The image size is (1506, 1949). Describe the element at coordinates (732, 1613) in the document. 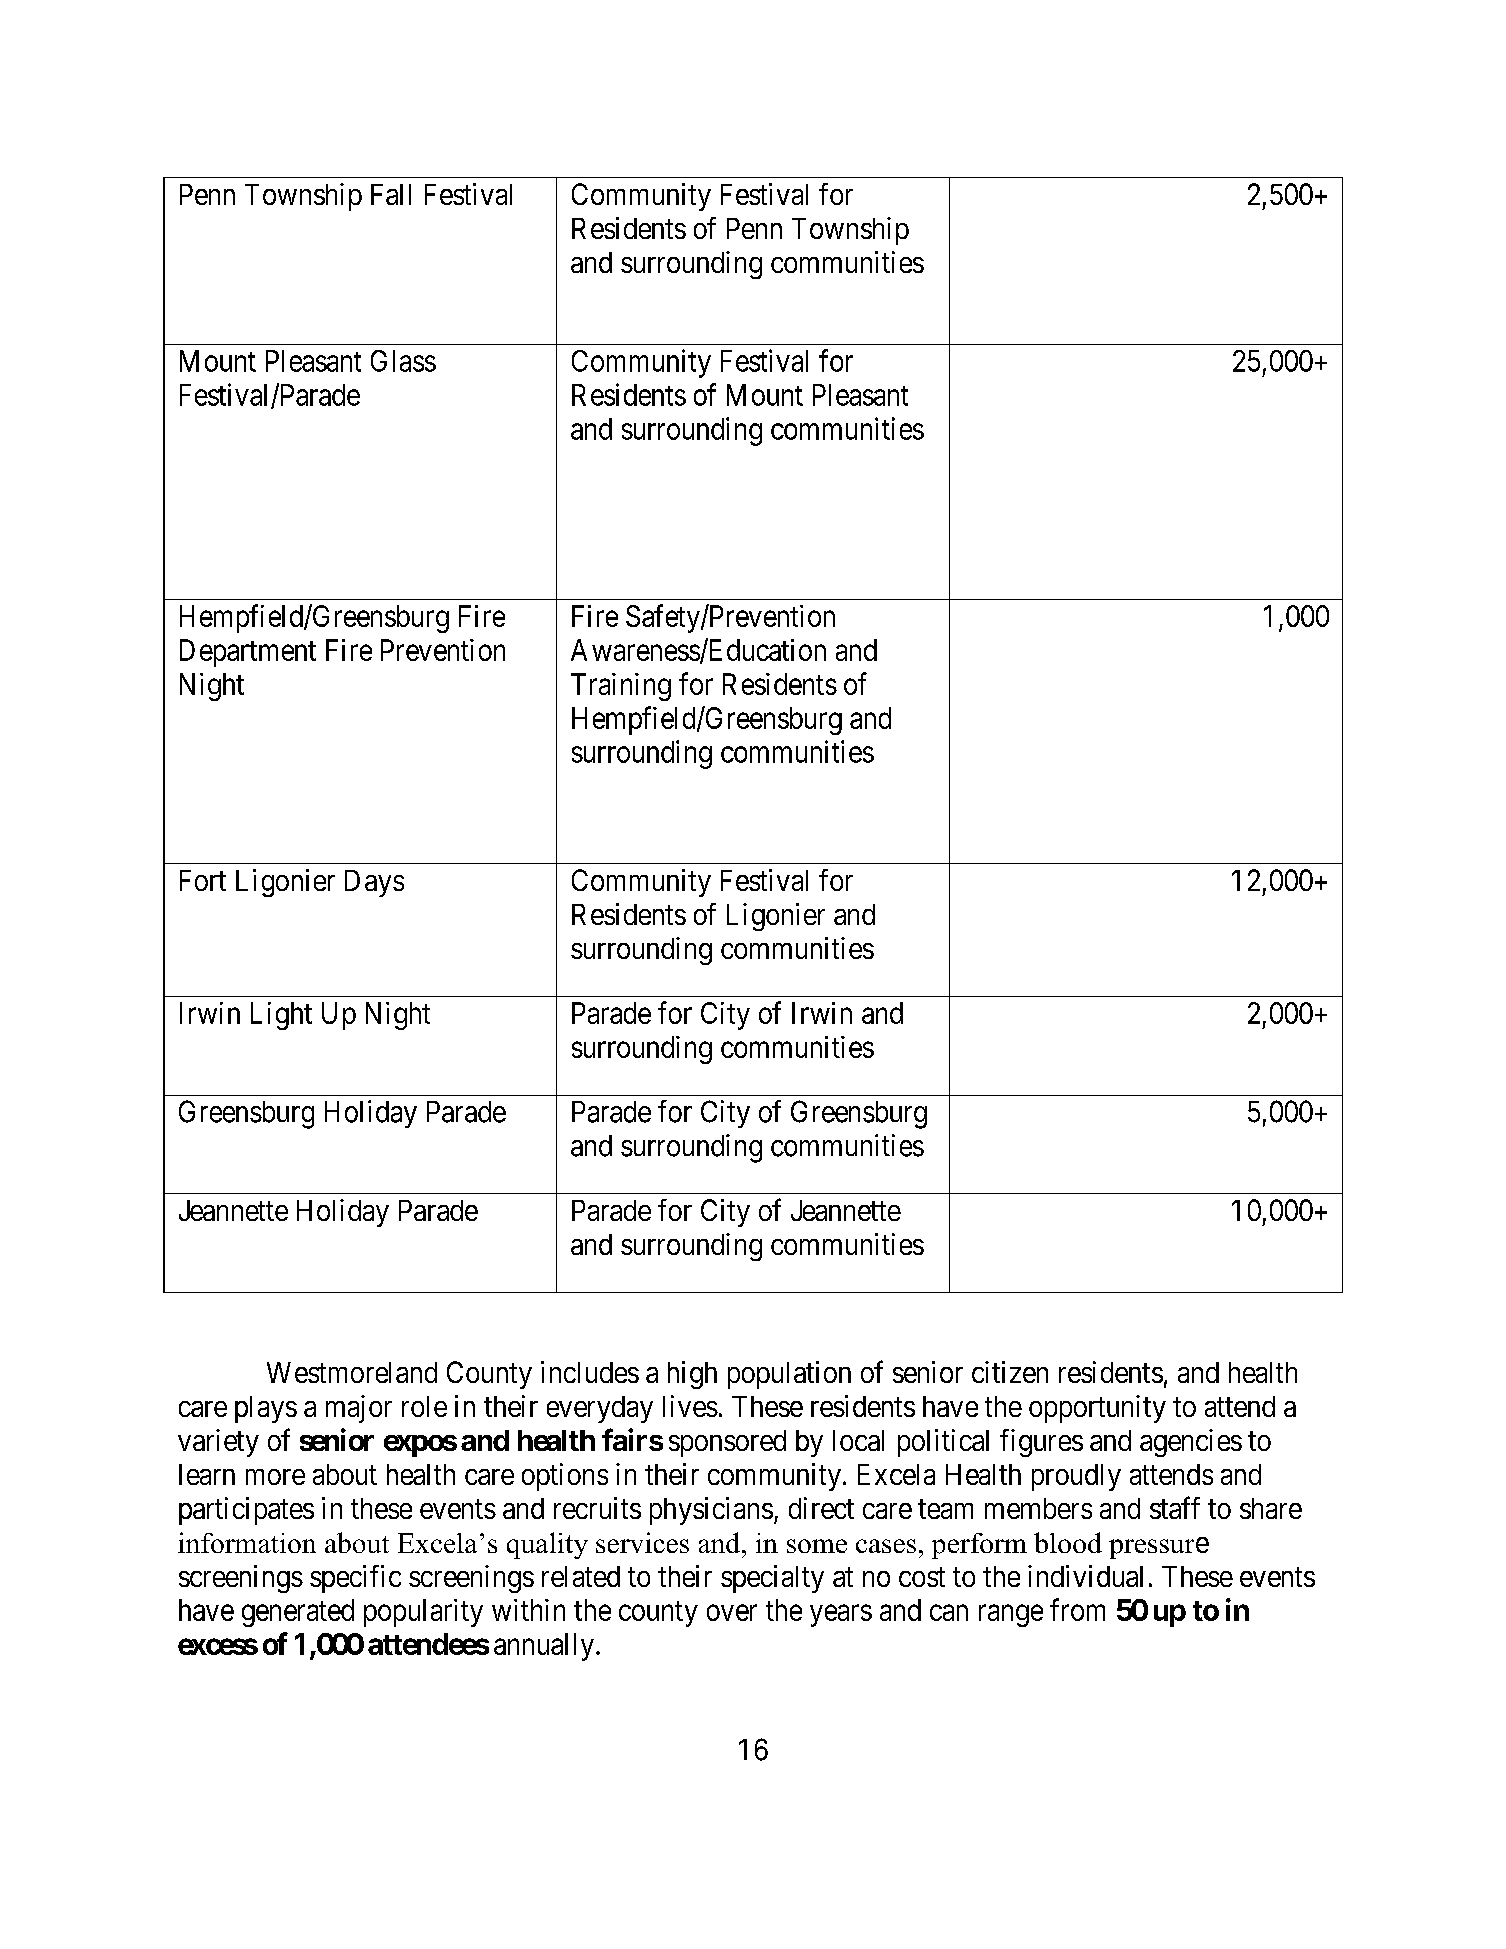

I see `over` at that location.
